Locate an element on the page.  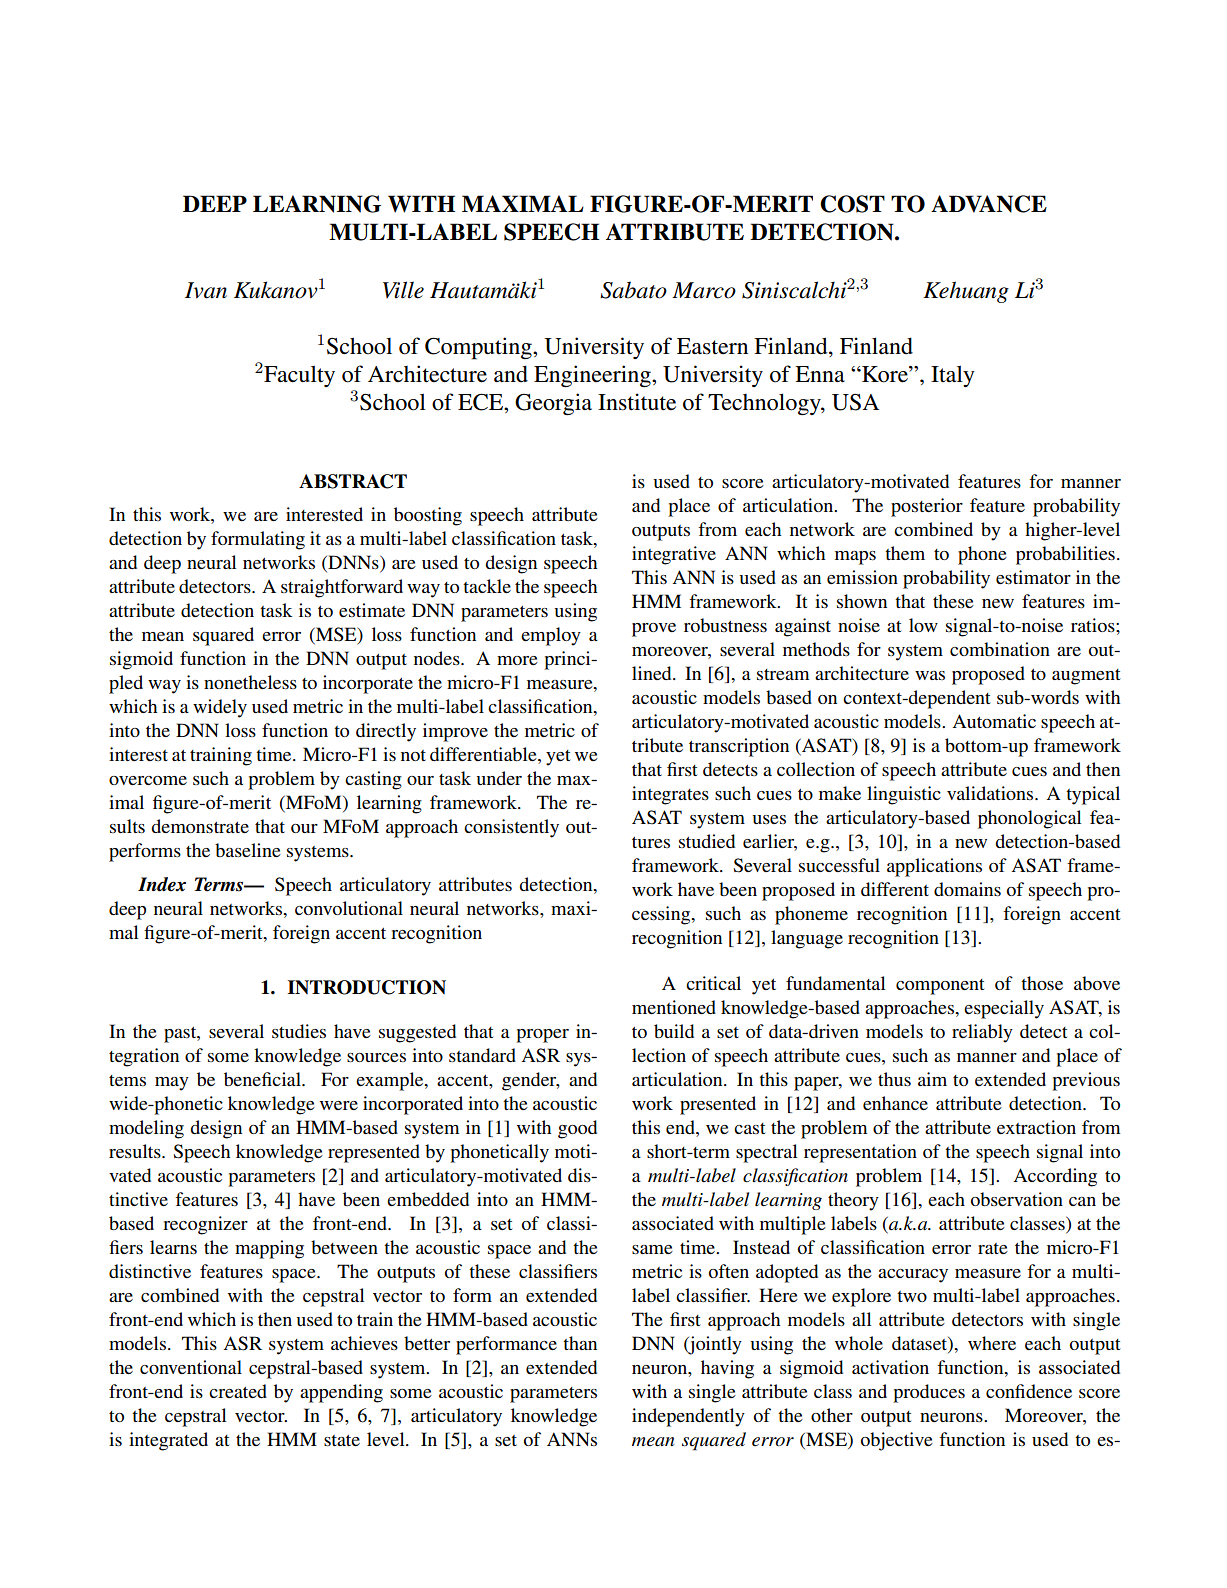
Ivan is located at coordinates (206, 290).
